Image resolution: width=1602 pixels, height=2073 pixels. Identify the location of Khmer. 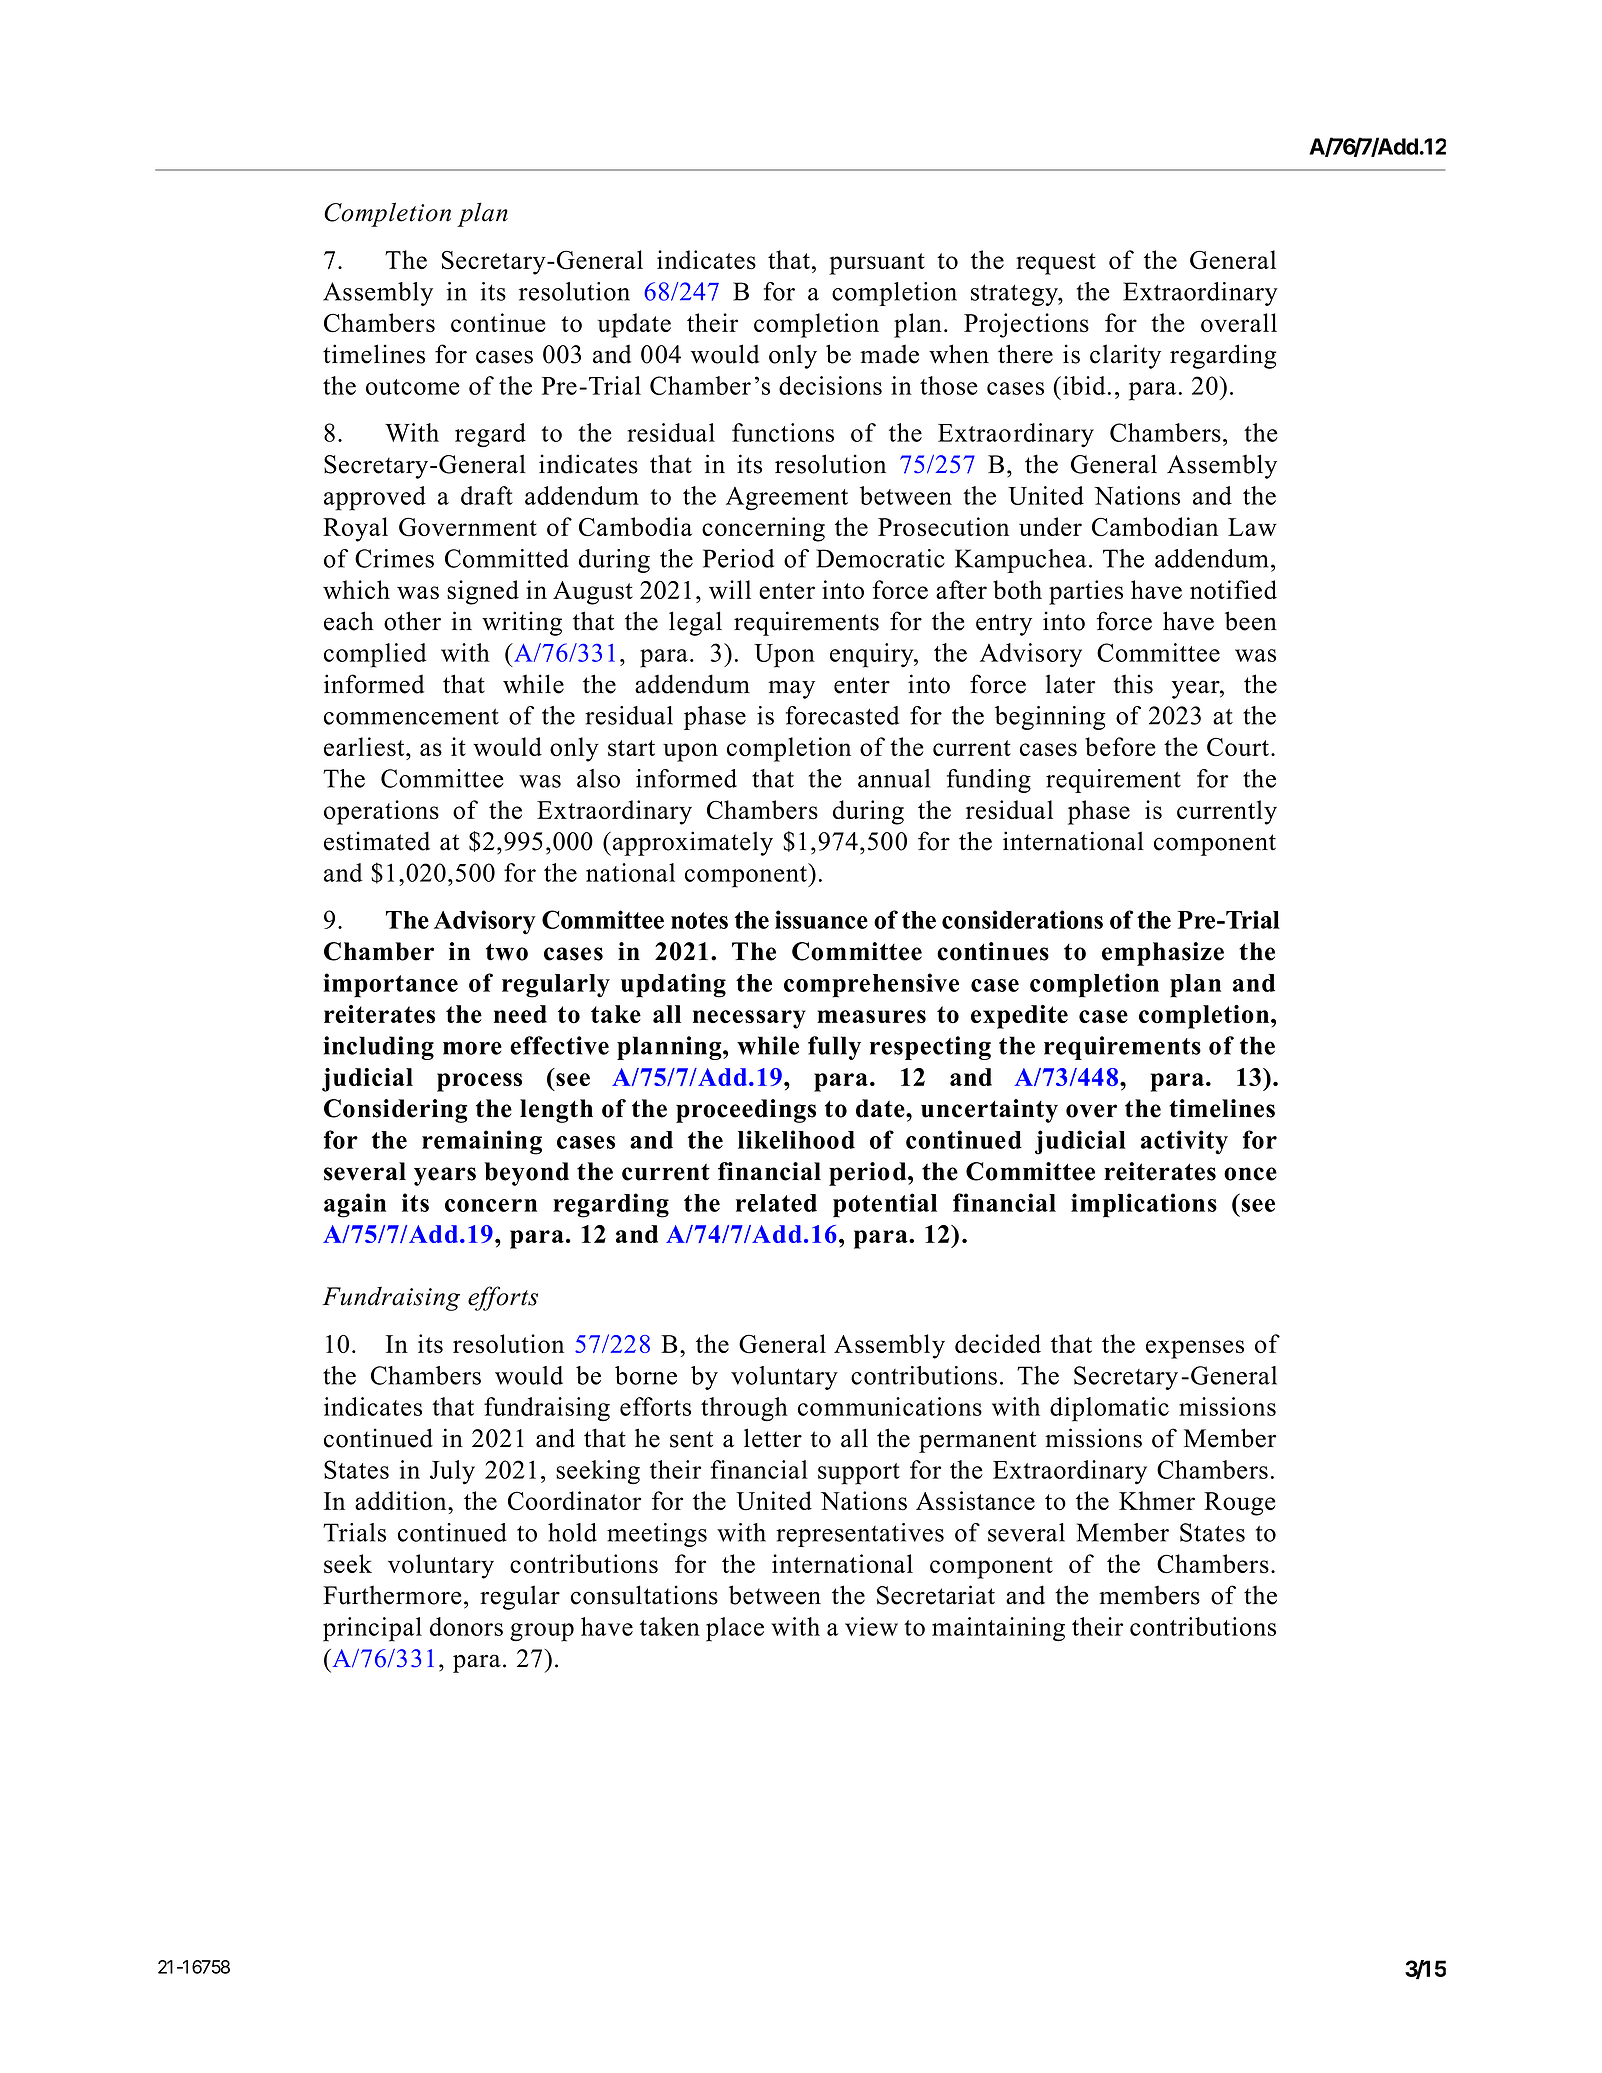
(1157, 1500).
